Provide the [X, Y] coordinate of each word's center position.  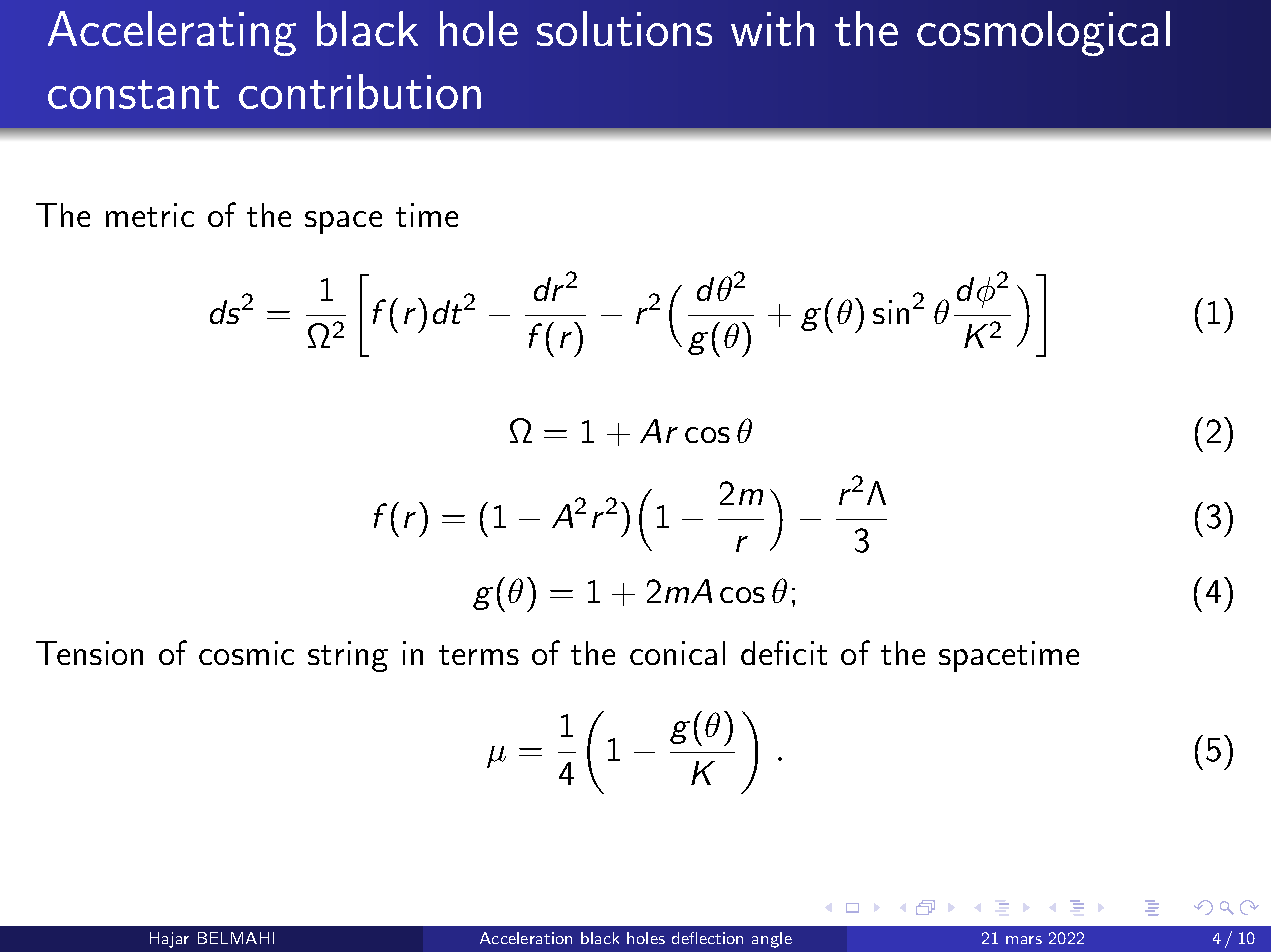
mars [1024, 940]
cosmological [1043, 33]
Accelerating [172, 33]
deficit [784, 652]
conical [677, 653]
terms [479, 655]
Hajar [169, 940]
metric [150, 215]
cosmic [246, 653]
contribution [360, 91]
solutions [624, 28]
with [772, 28]
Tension [89, 653]
